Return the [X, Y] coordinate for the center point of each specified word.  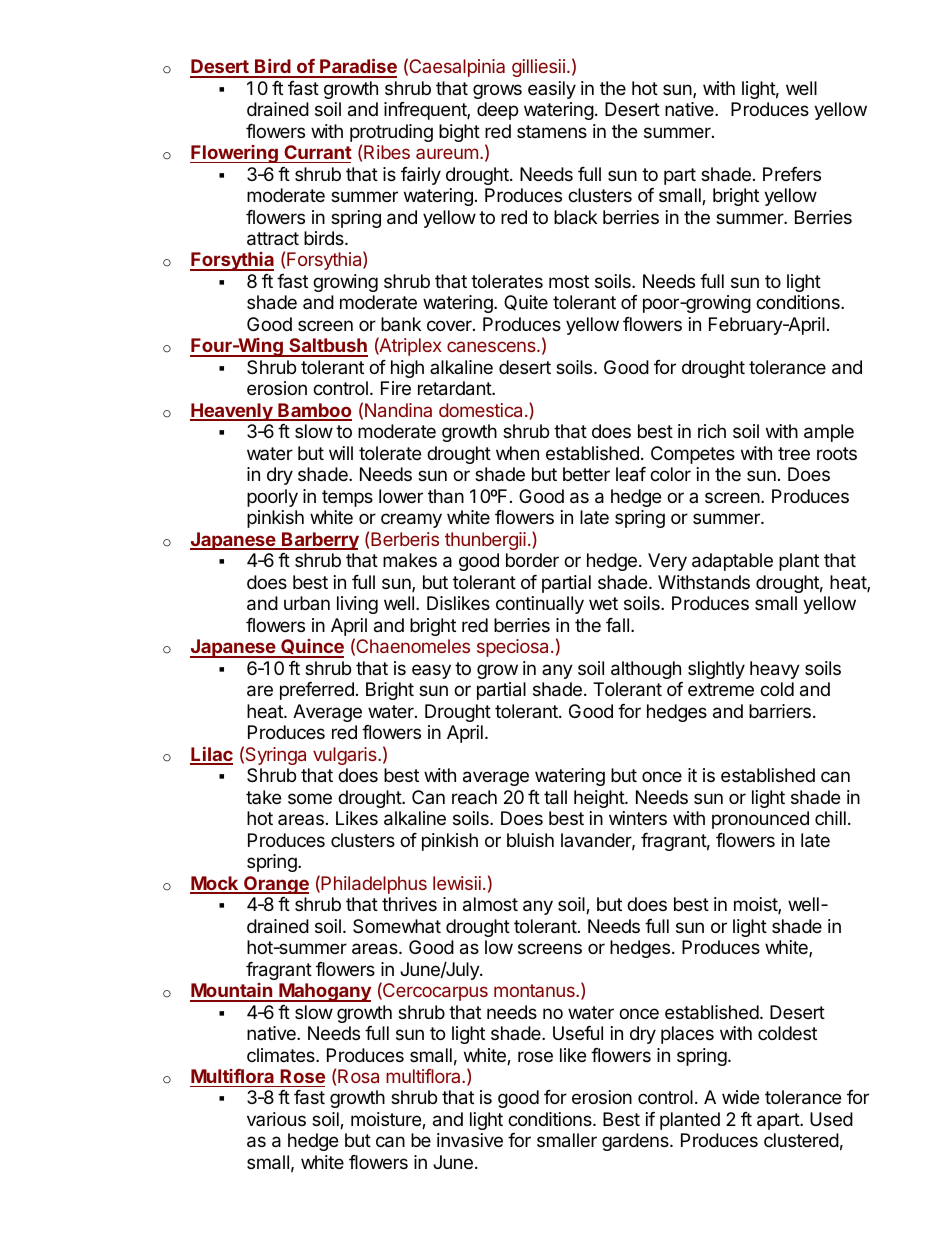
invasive [470, 1140]
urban [307, 603]
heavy [775, 670]
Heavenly [232, 412]
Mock [215, 884]
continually [540, 605]
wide [740, 1097]
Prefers [792, 174]
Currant [318, 152]
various [276, 1119]
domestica [480, 410]
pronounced [760, 820]
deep [497, 111]
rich [712, 431]
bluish [530, 840]
